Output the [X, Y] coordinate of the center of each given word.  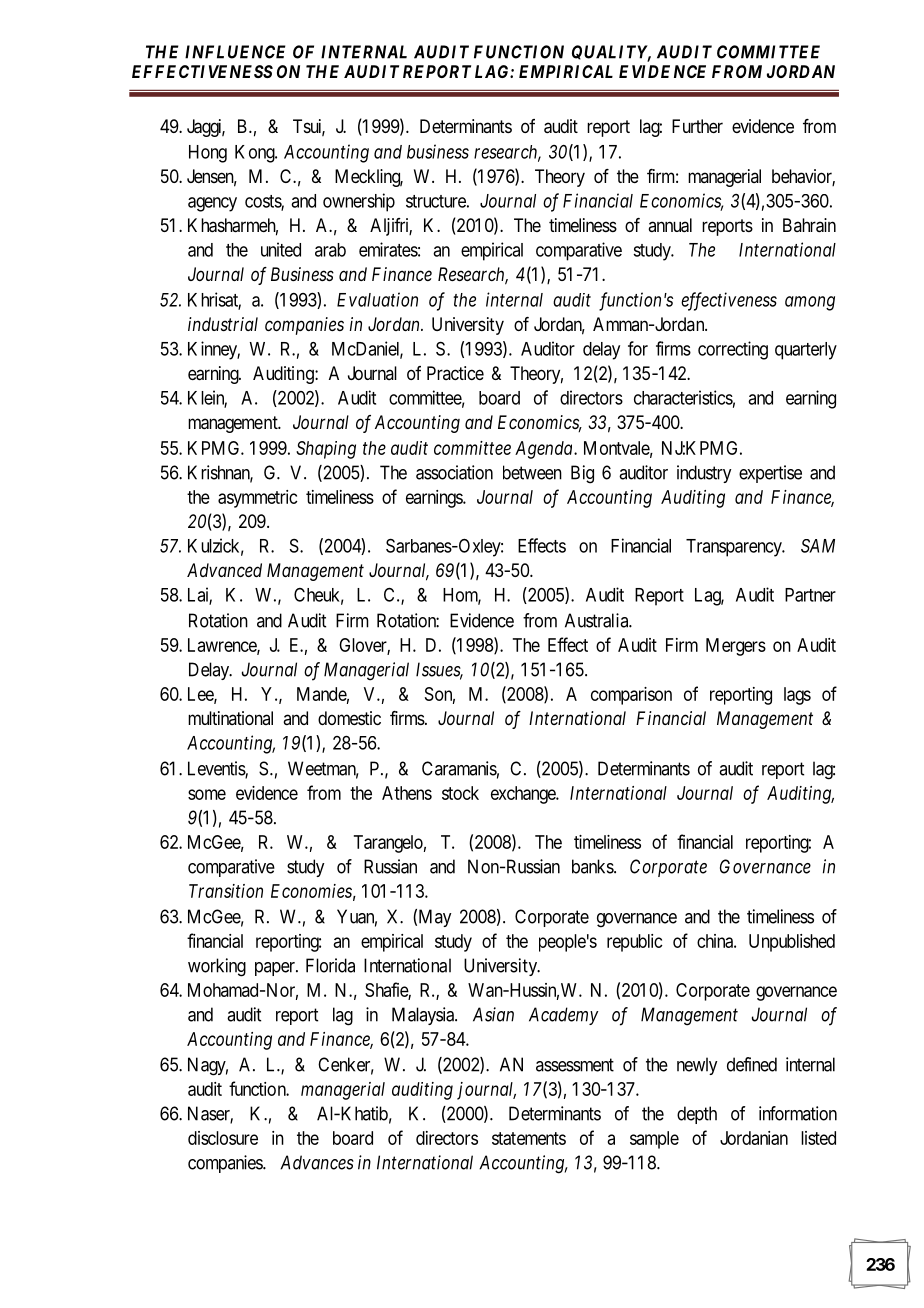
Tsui [309, 127]
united [281, 249]
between [532, 472]
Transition [226, 891]
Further [697, 126]
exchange [524, 795]
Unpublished [792, 943]
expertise [770, 474]
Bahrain [809, 225]
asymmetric [258, 499]
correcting [733, 350]
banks [593, 866]
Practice [455, 373]
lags [797, 696]
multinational [230, 718]
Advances [317, 1162]
